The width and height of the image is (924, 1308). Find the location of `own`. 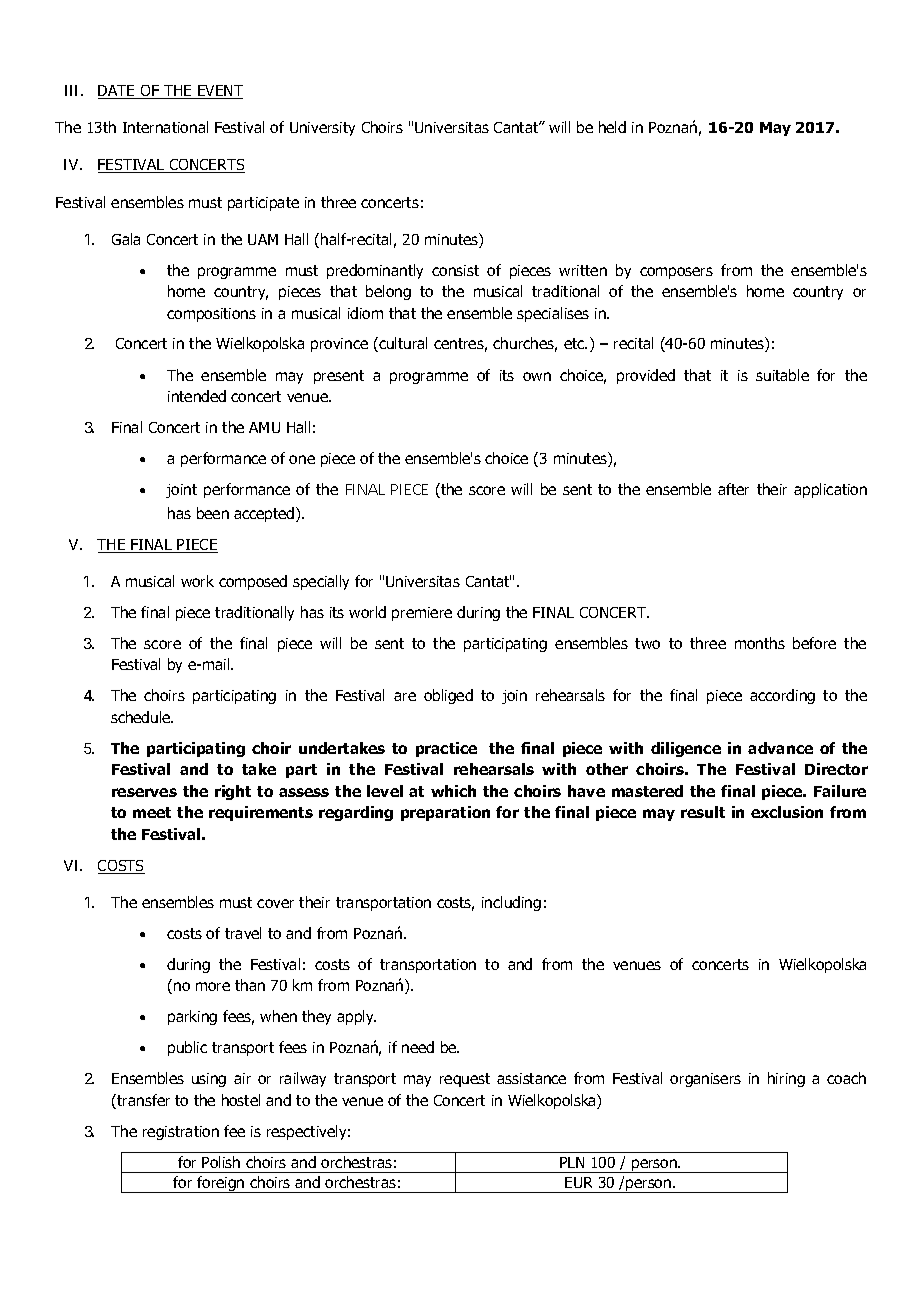

own is located at coordinates (537, 376).
